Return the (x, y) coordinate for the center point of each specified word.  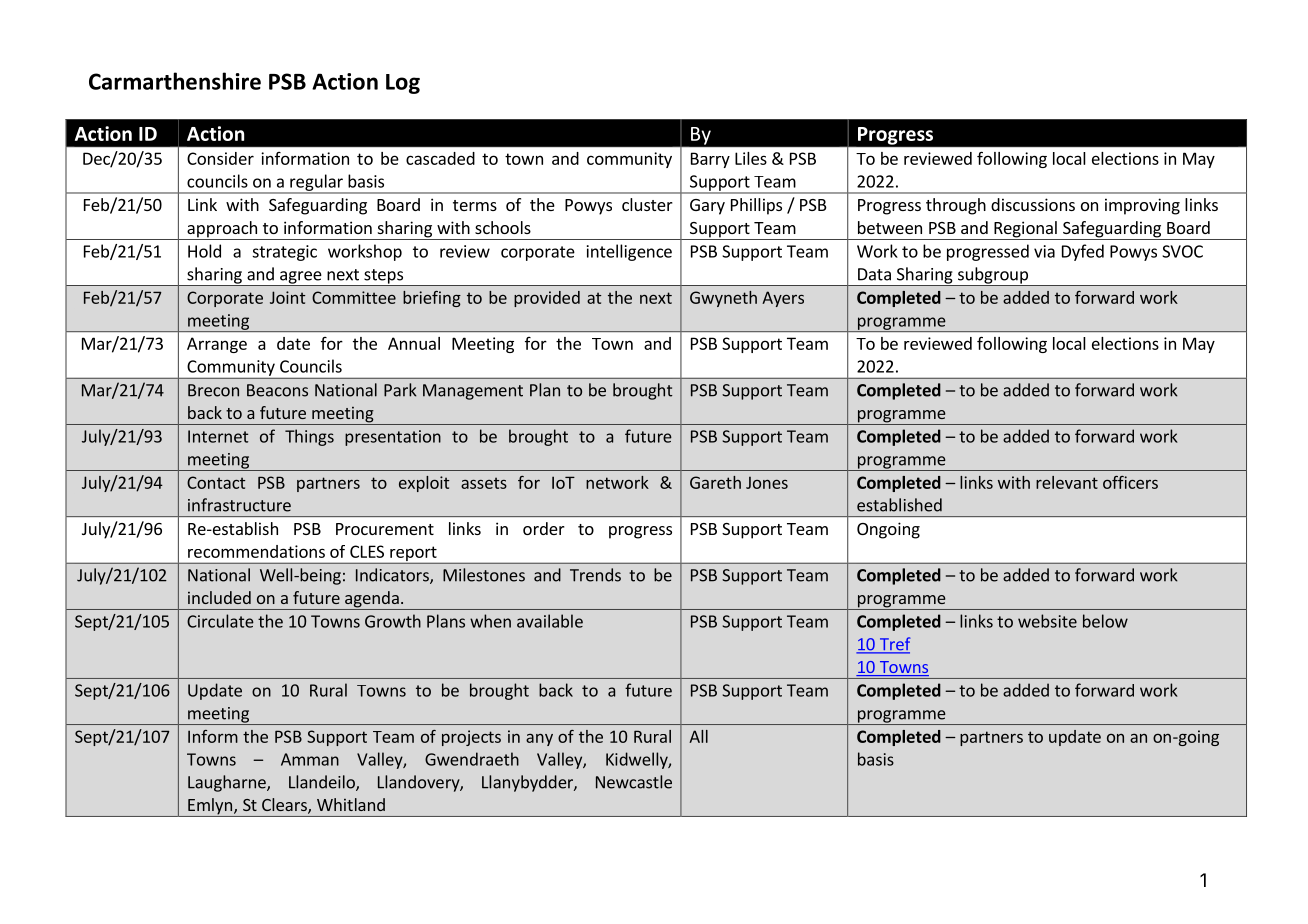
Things (309, 437)
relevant (1067, 482)
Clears (285, 806)
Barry (710, 160)
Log (403, 84)
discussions (1033, 204)
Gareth (715, 482)
